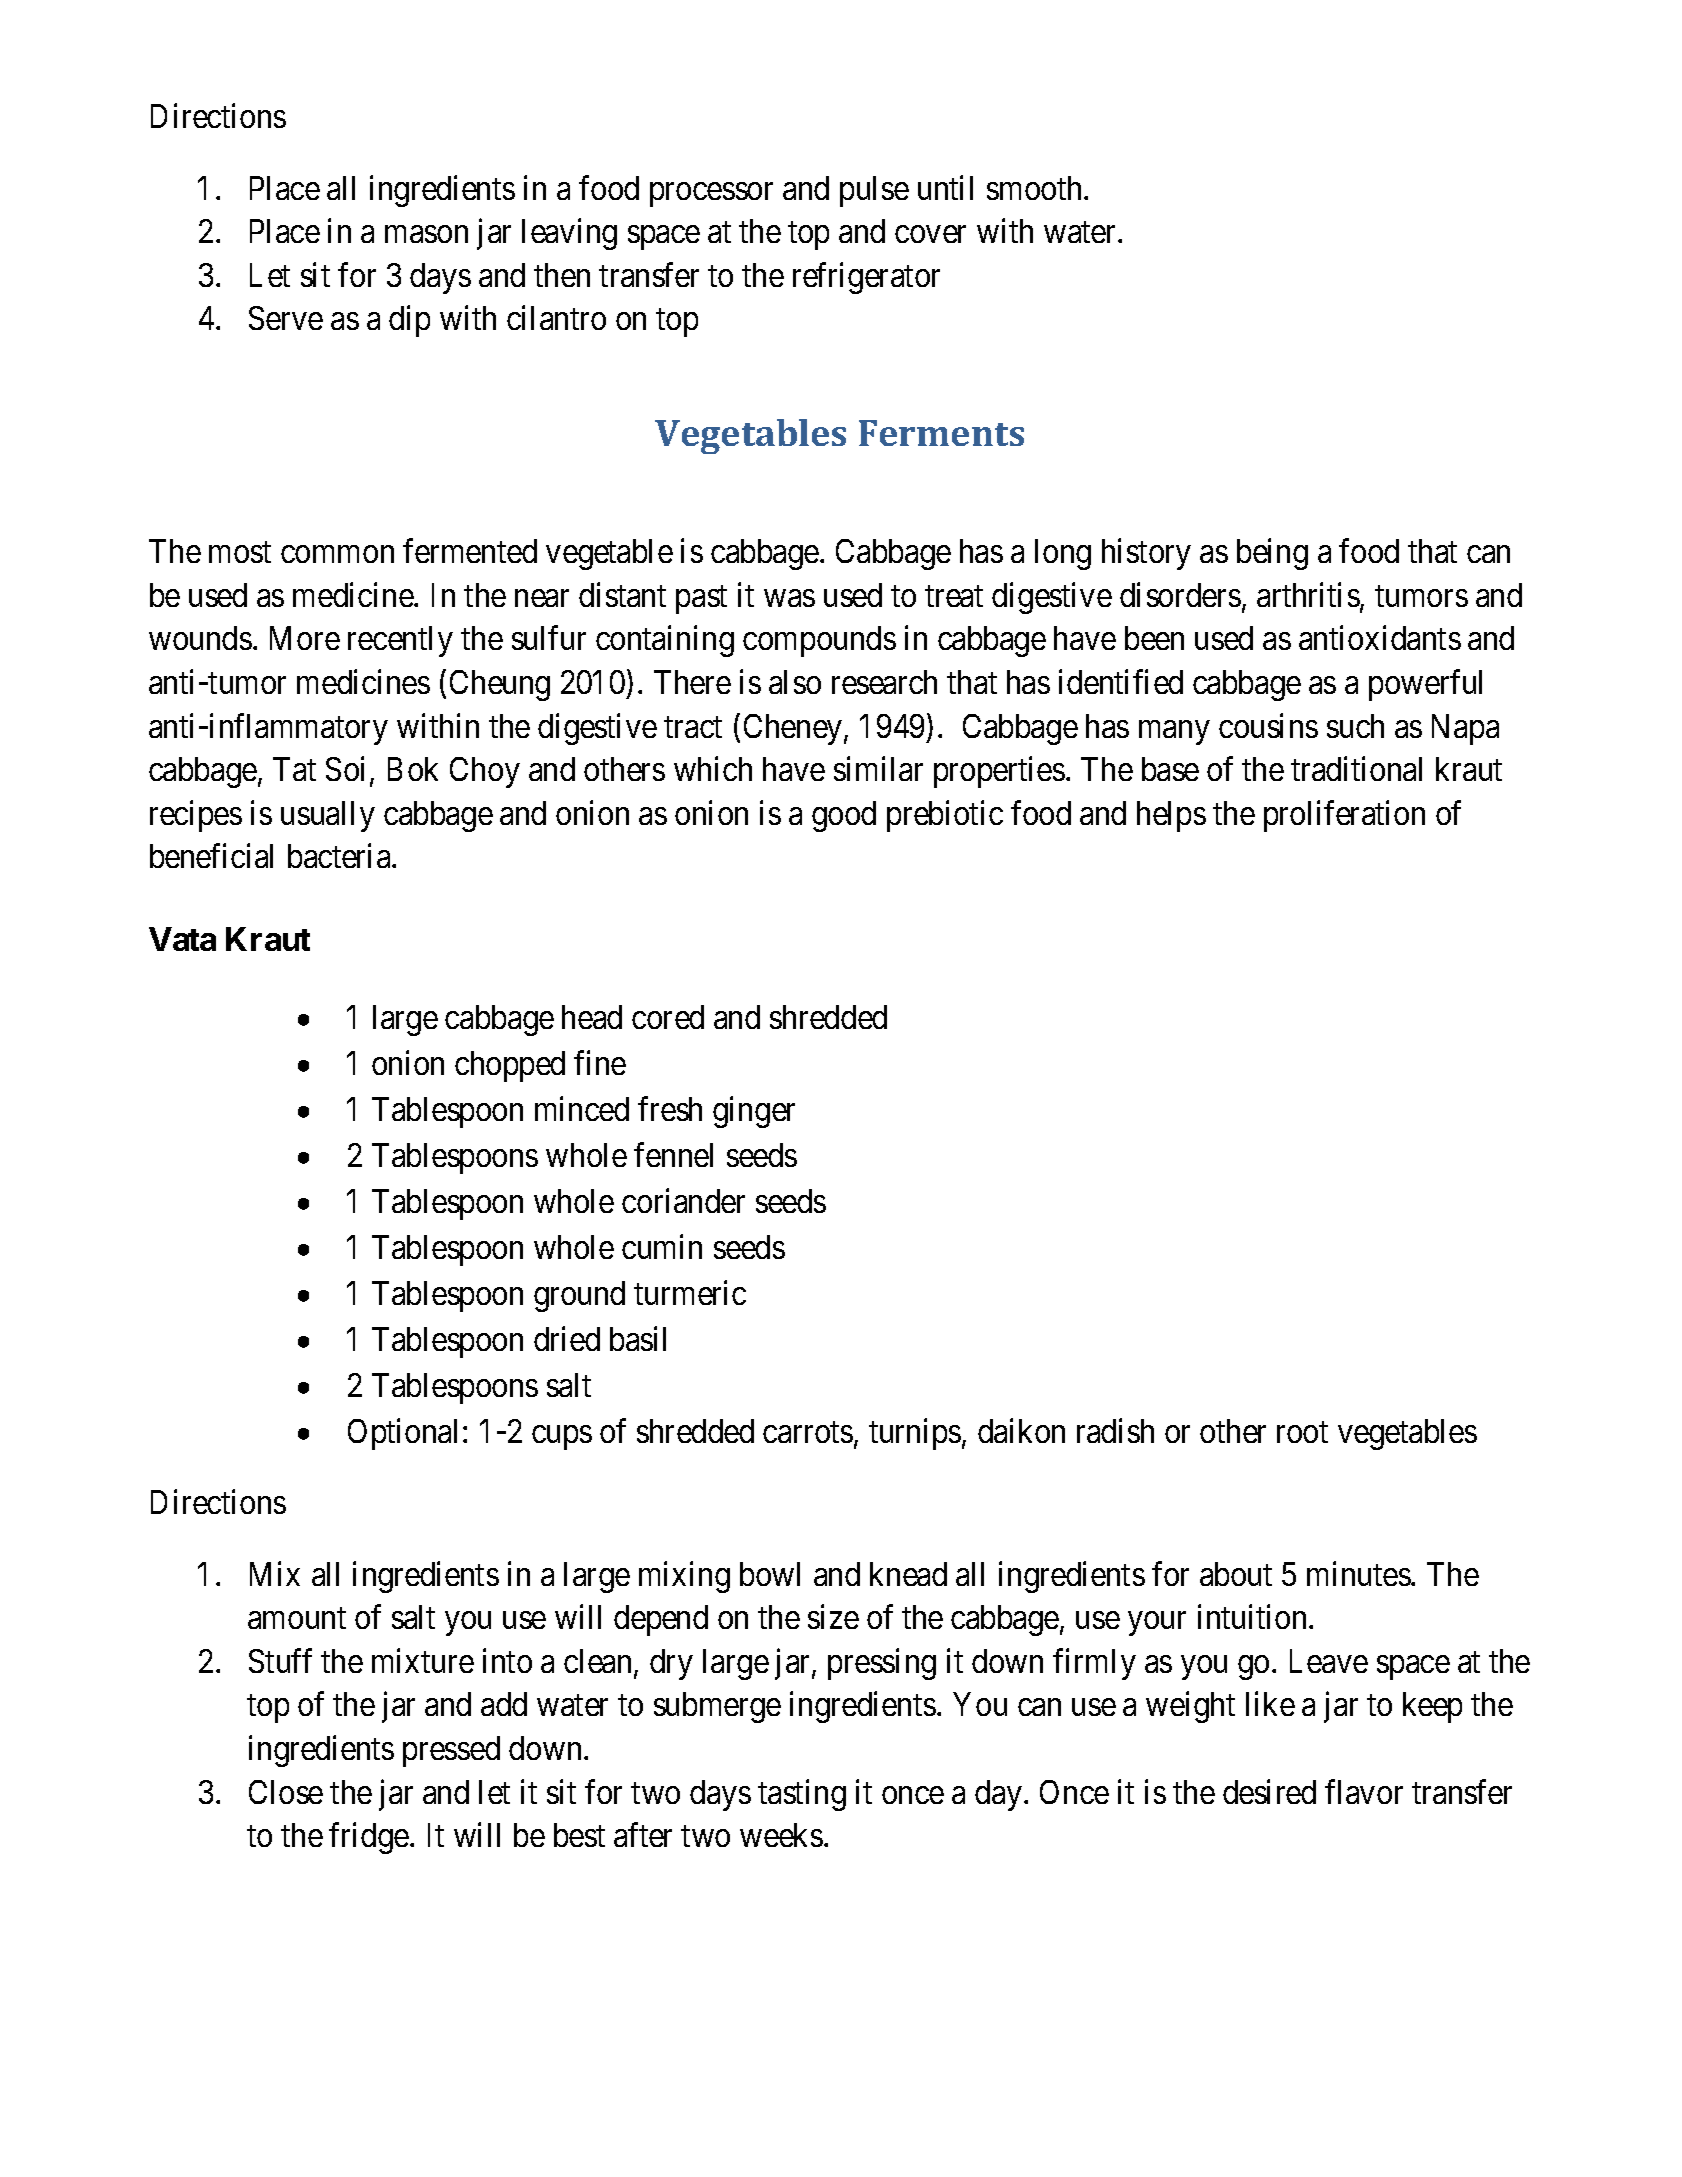 The image size is (1682, 2177). What do you see at coordinates (866, 278) in the document?
I see `refrigerator` at bounding box center [866, 278].
